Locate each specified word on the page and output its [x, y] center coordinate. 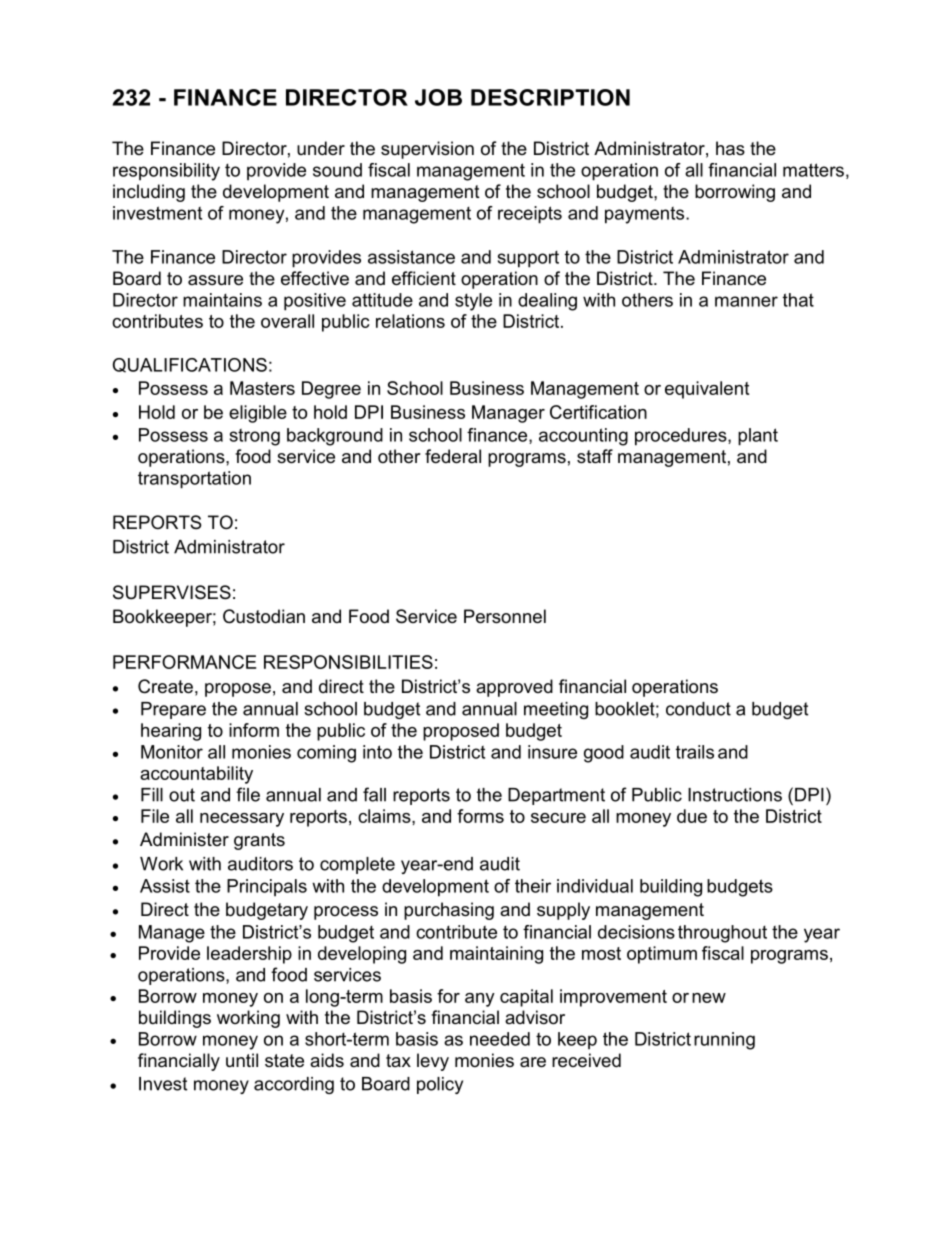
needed [500, 1039]
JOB [438, 97]
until [242, 1060]
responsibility [166, 172]
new [709, 998]
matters [813, 170]
